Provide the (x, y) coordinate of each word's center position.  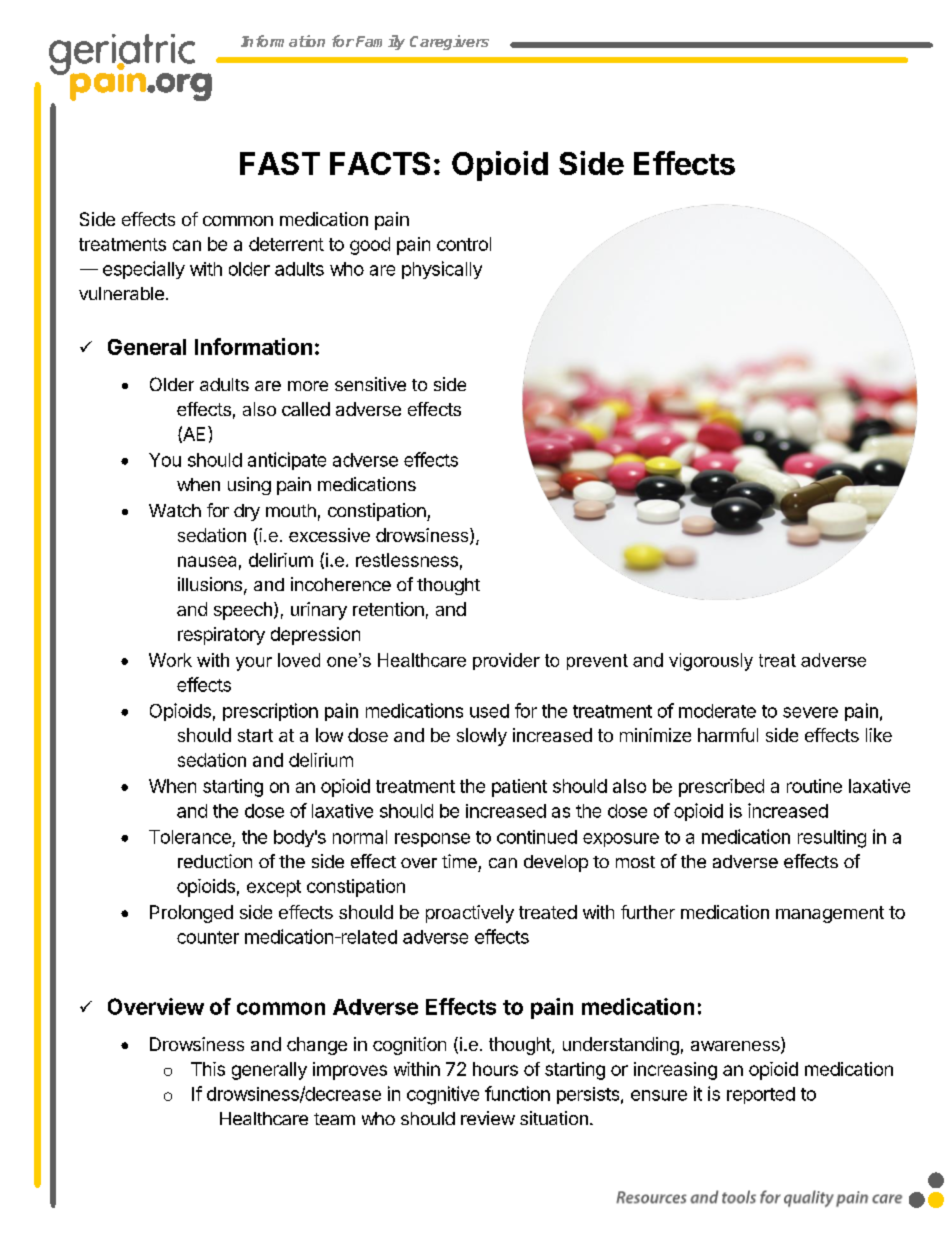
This (208, 1069)
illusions (210, 584)
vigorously (711, 662)
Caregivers (449, 42)
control (464, 244)
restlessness (407, 560)
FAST (280, 163)
